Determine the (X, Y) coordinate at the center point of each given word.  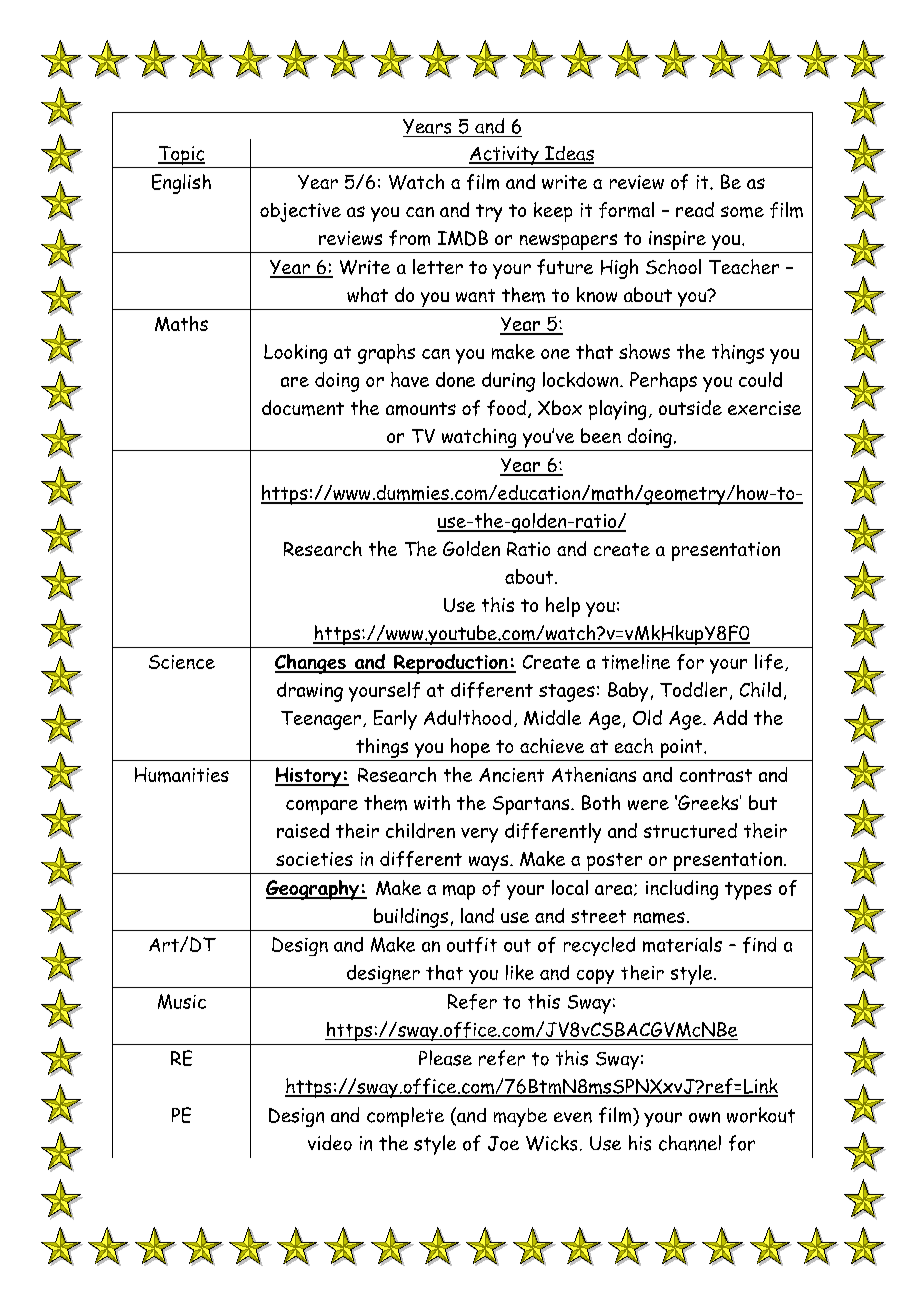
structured (690, 830)
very (479, 835)
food (506, 408)
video (330, 1143)
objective (300, 212)
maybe (520, 1117)
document (303, 408)
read (695, 209)
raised (303, 830)
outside (690, 407)
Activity (504, 157)
